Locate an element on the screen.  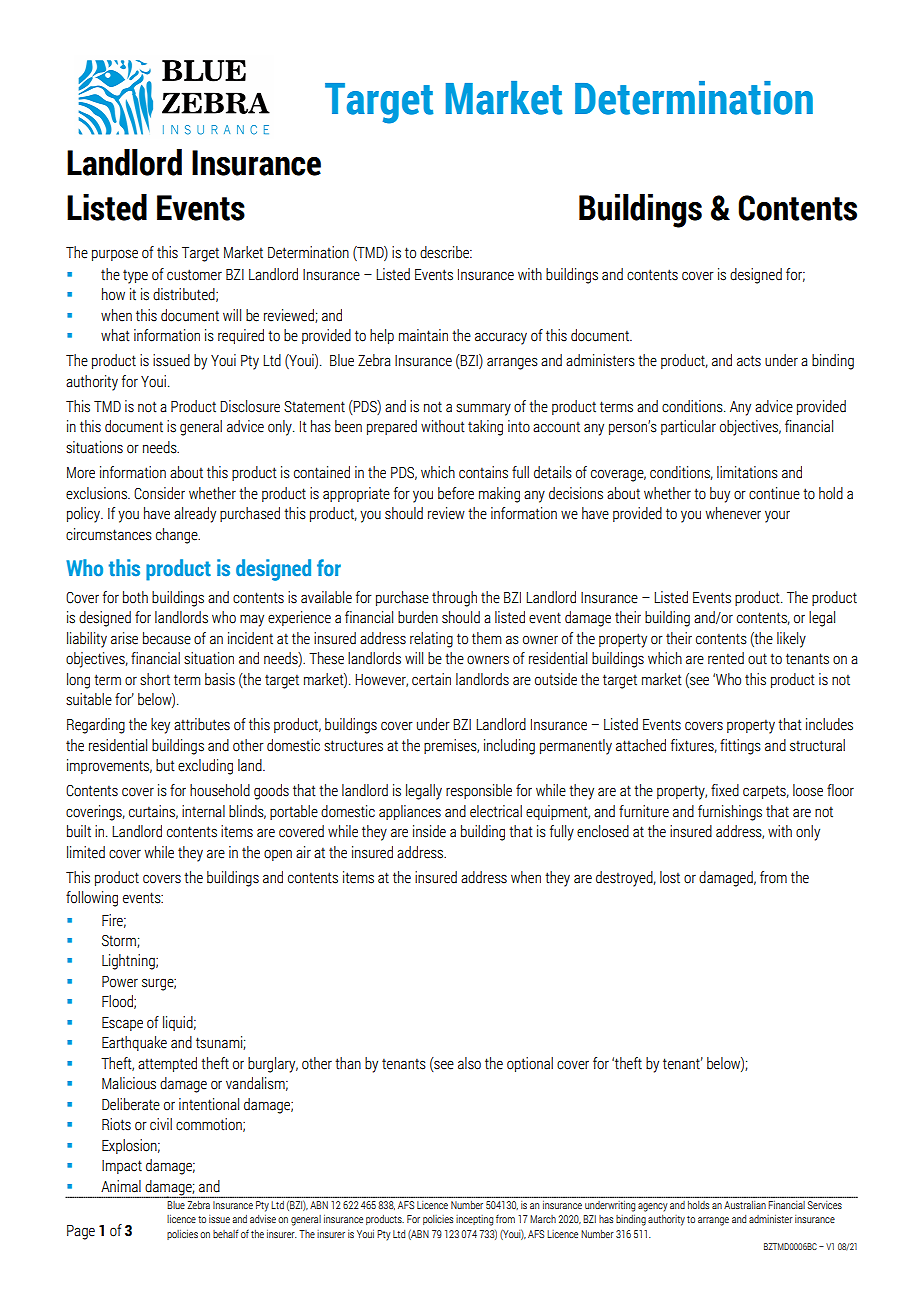
March is located at coordinates (543, 1219).
